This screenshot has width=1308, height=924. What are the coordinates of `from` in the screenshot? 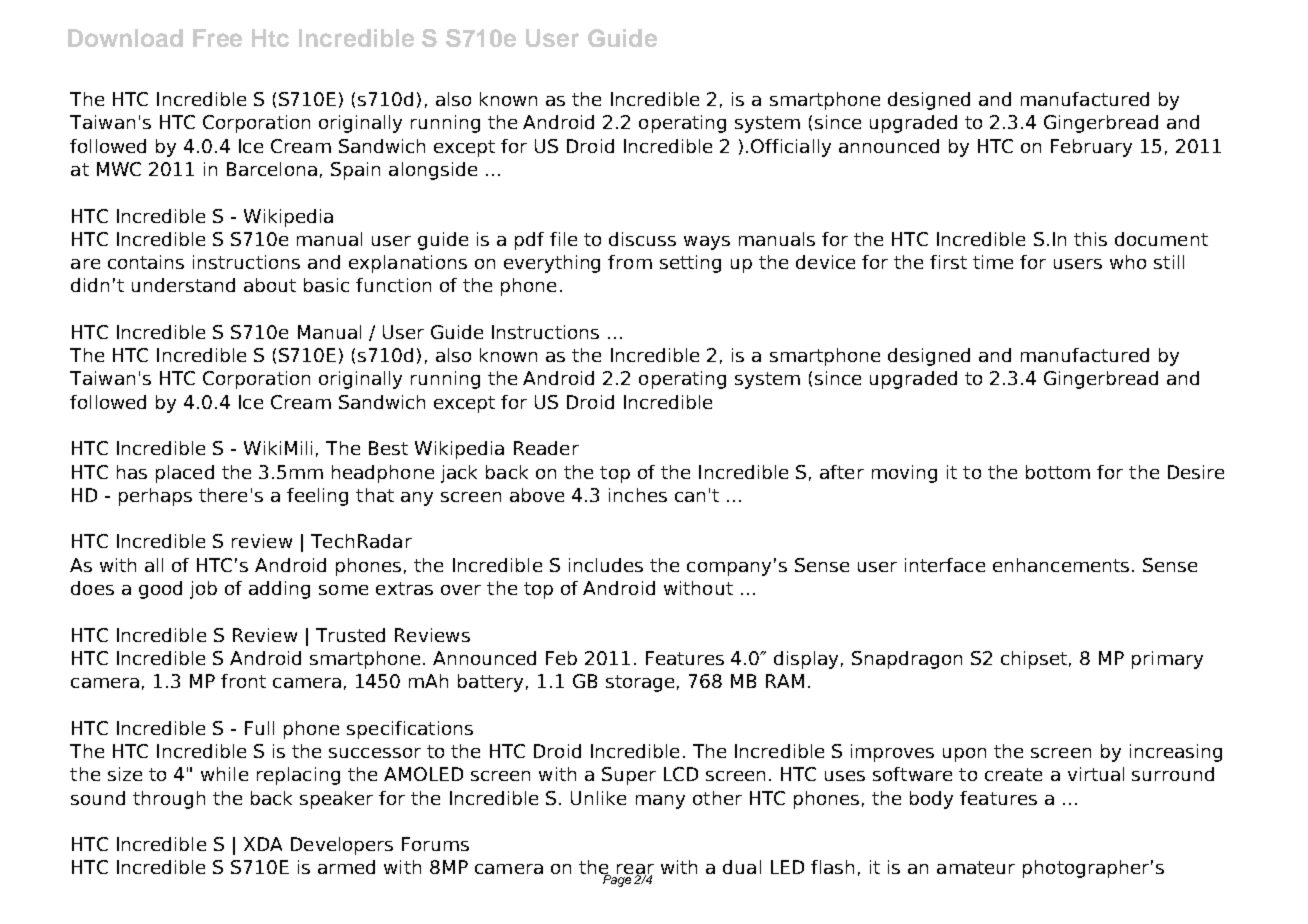 It's located at (630, 262).
